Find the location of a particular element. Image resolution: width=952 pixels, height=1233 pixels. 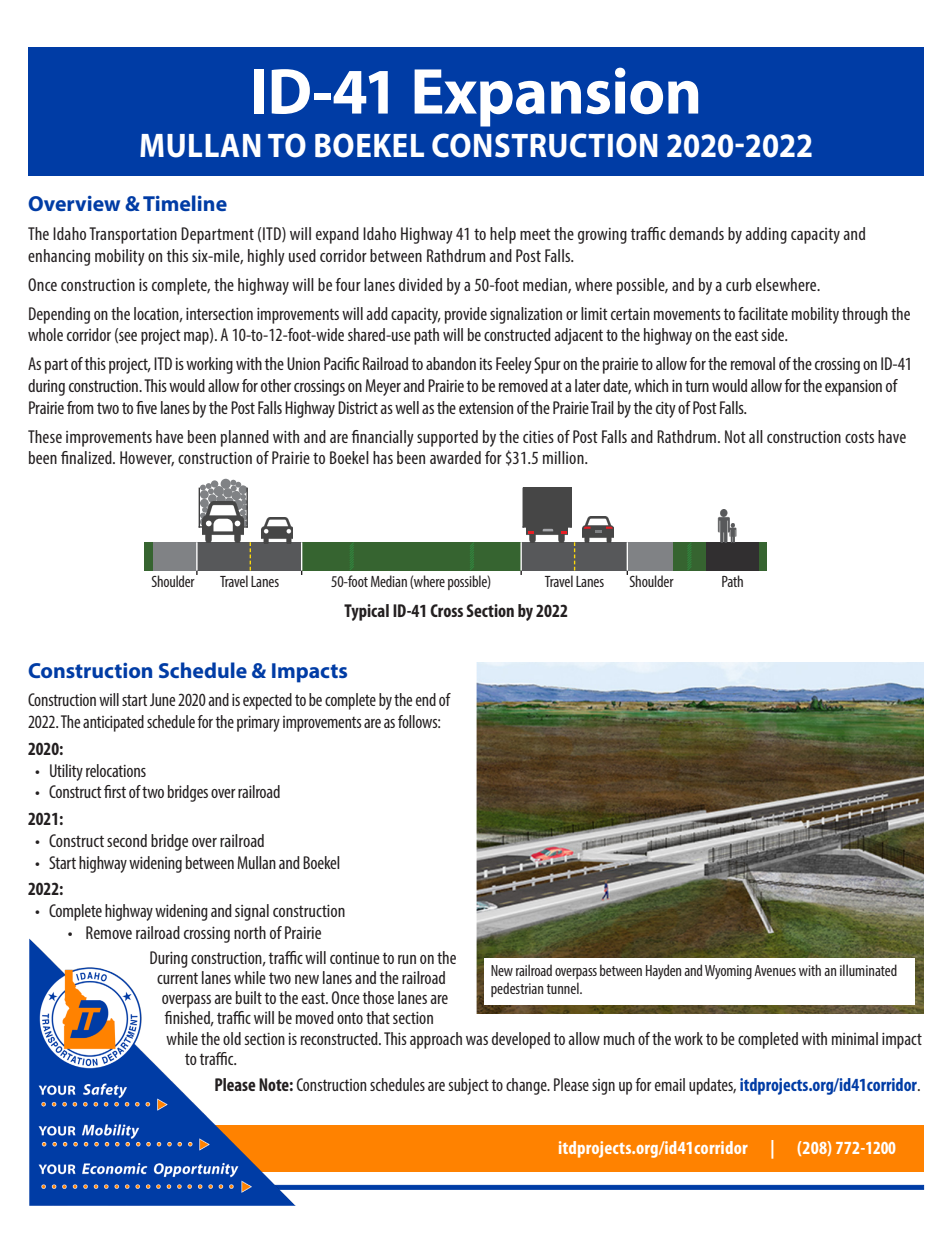

adding is located at coordinates (766, 235).
